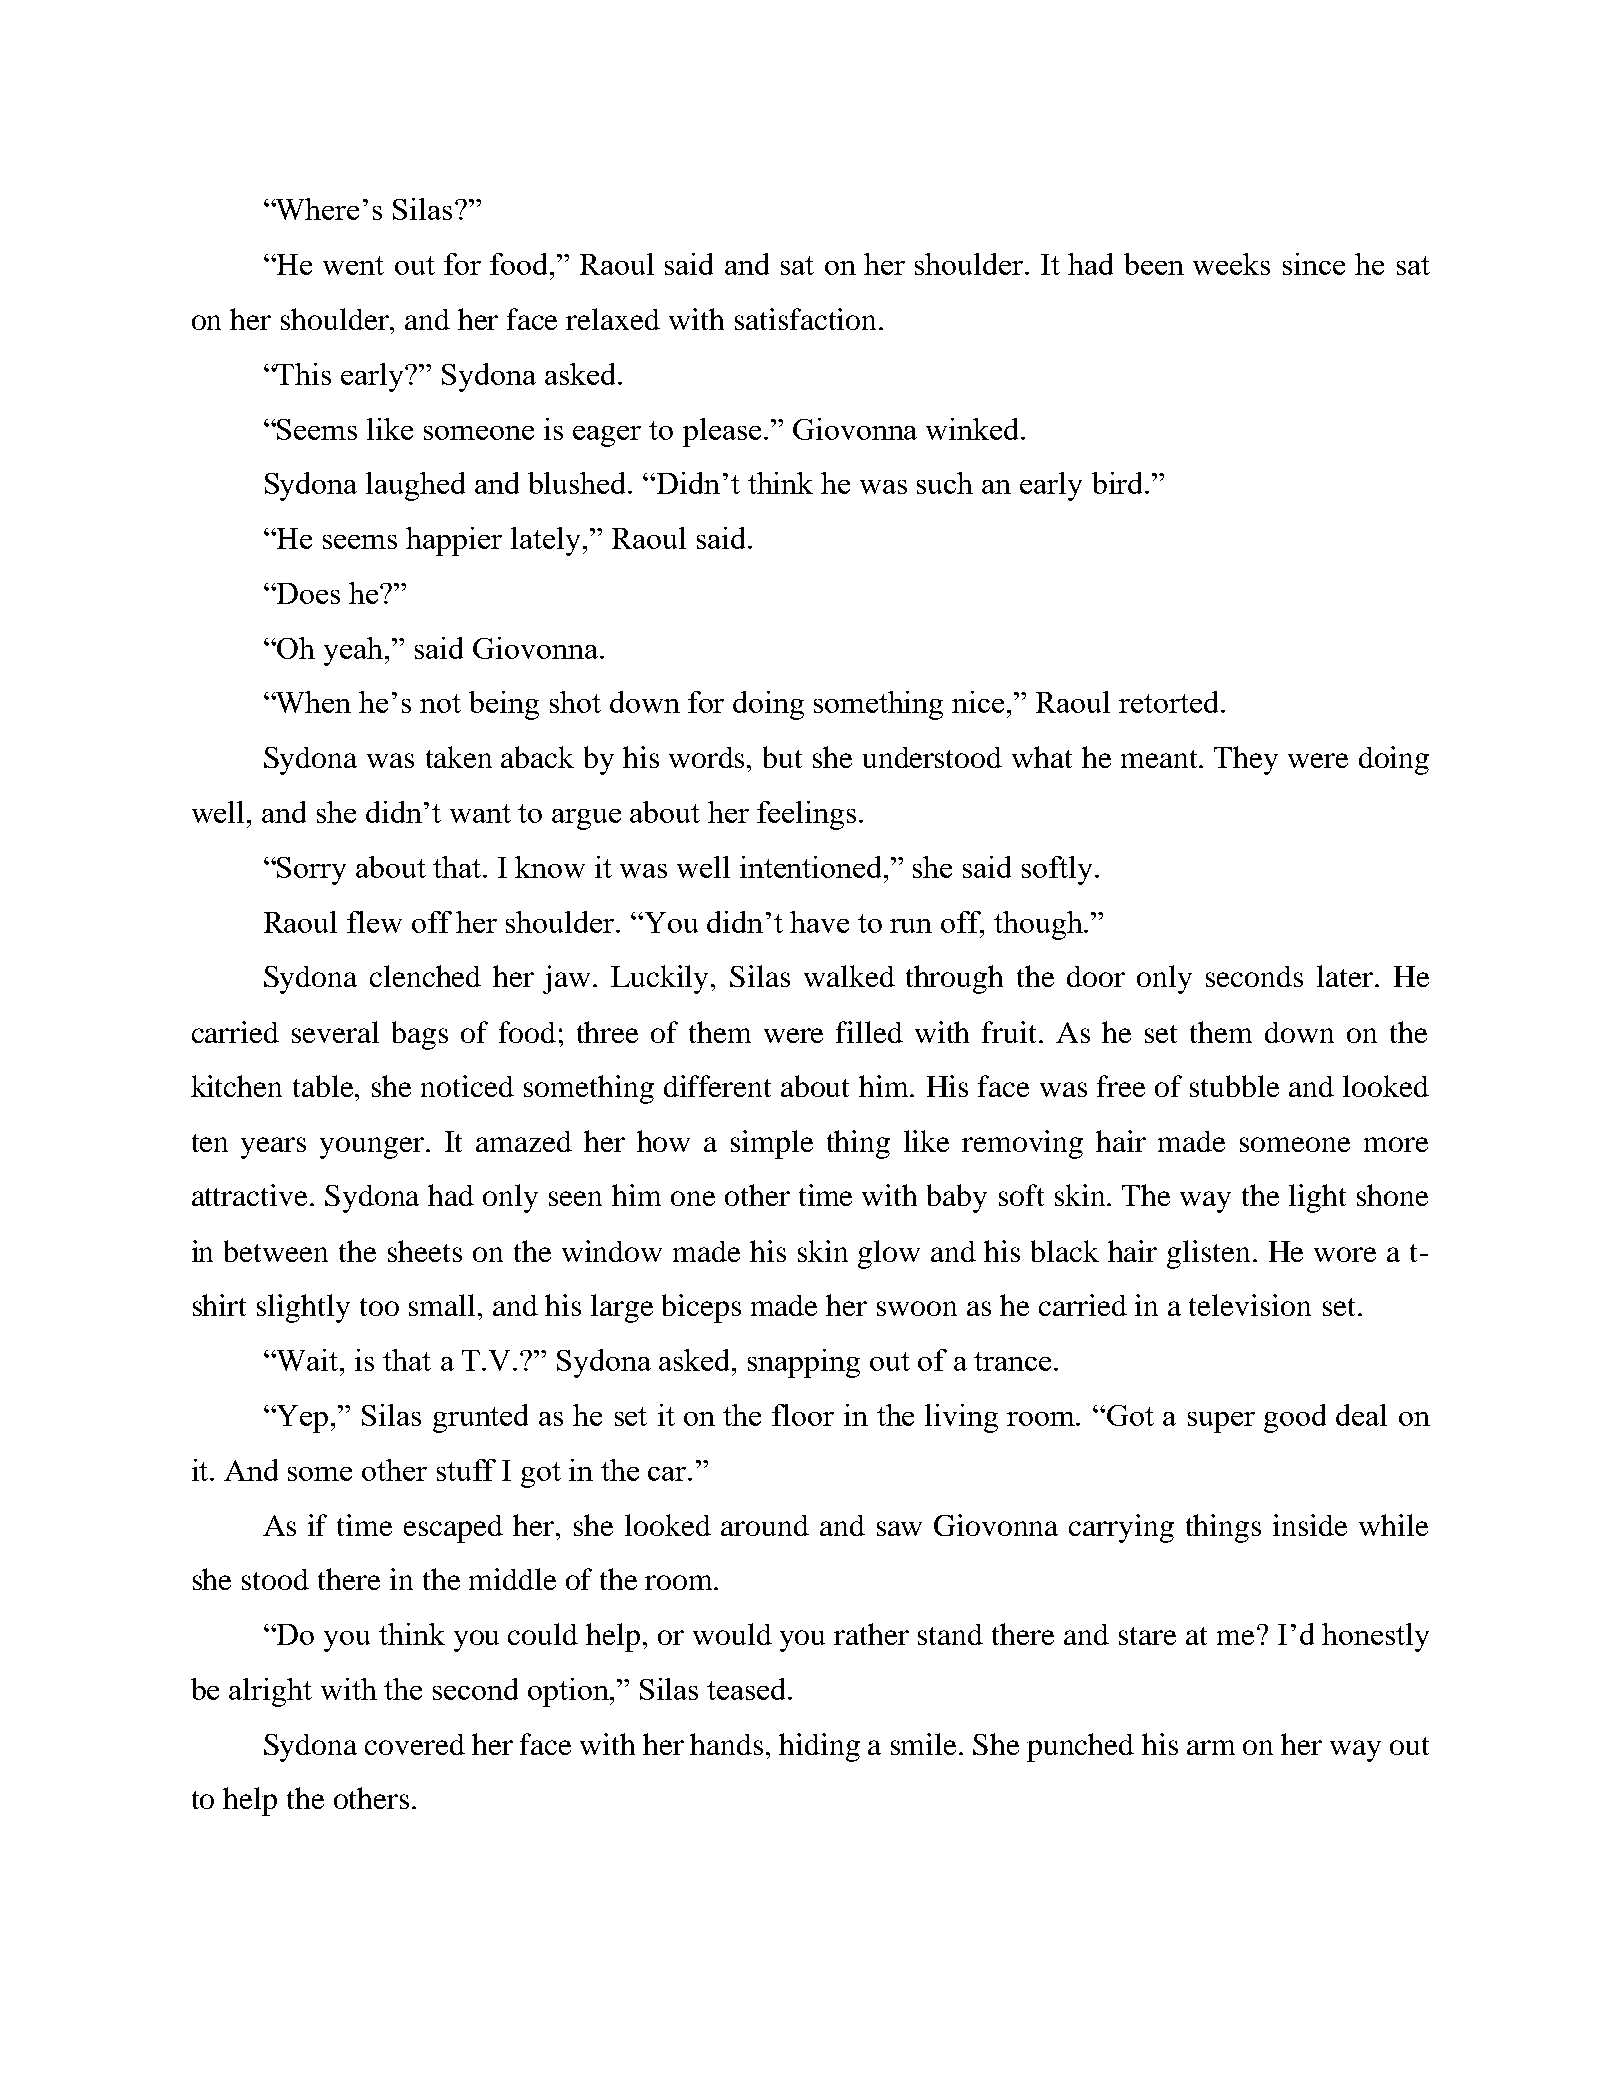  I want to click on walked, so click(849, 976).
